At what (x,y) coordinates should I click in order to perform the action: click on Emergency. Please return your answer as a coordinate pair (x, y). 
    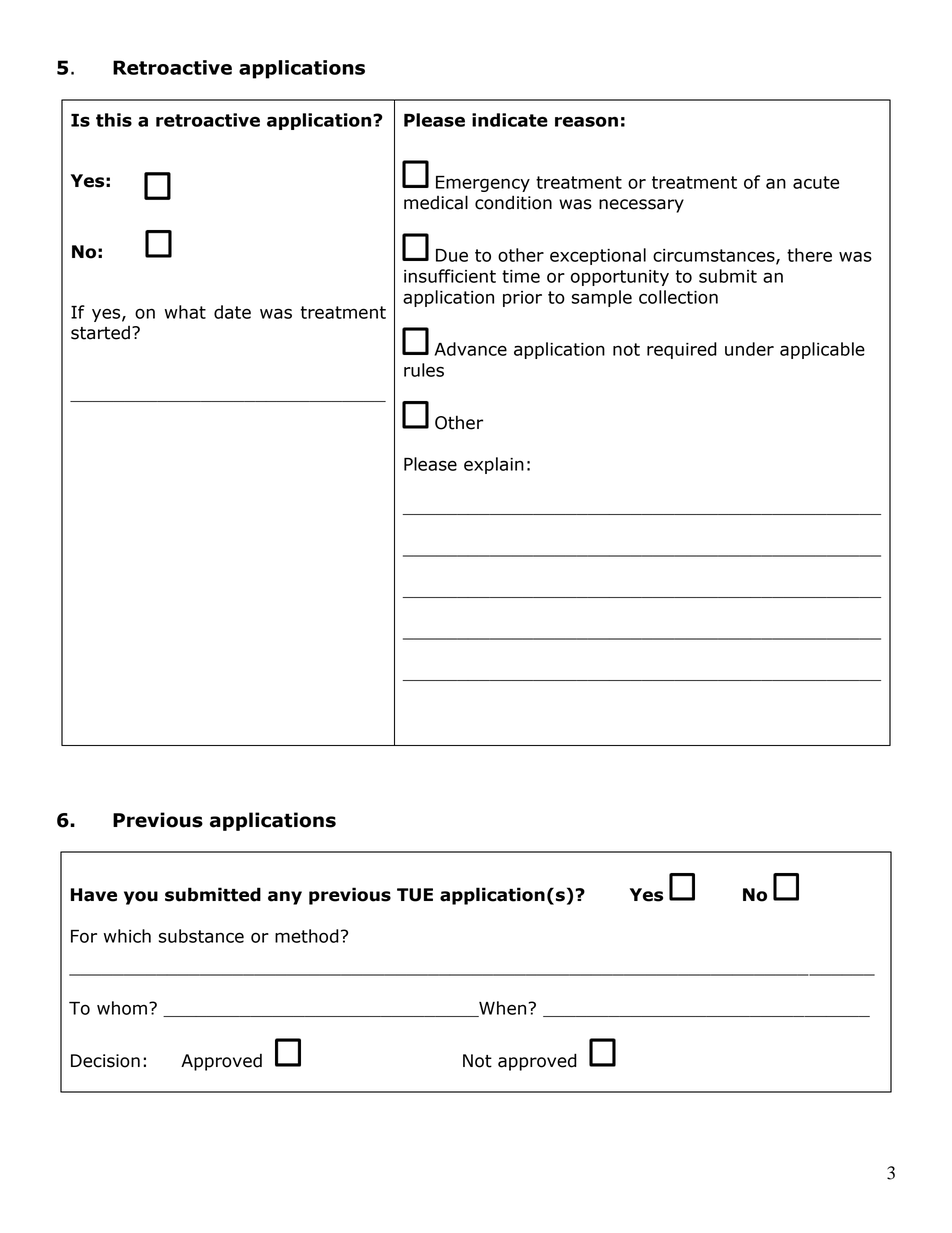
    Looking at the image, I should click on (483, 184).
